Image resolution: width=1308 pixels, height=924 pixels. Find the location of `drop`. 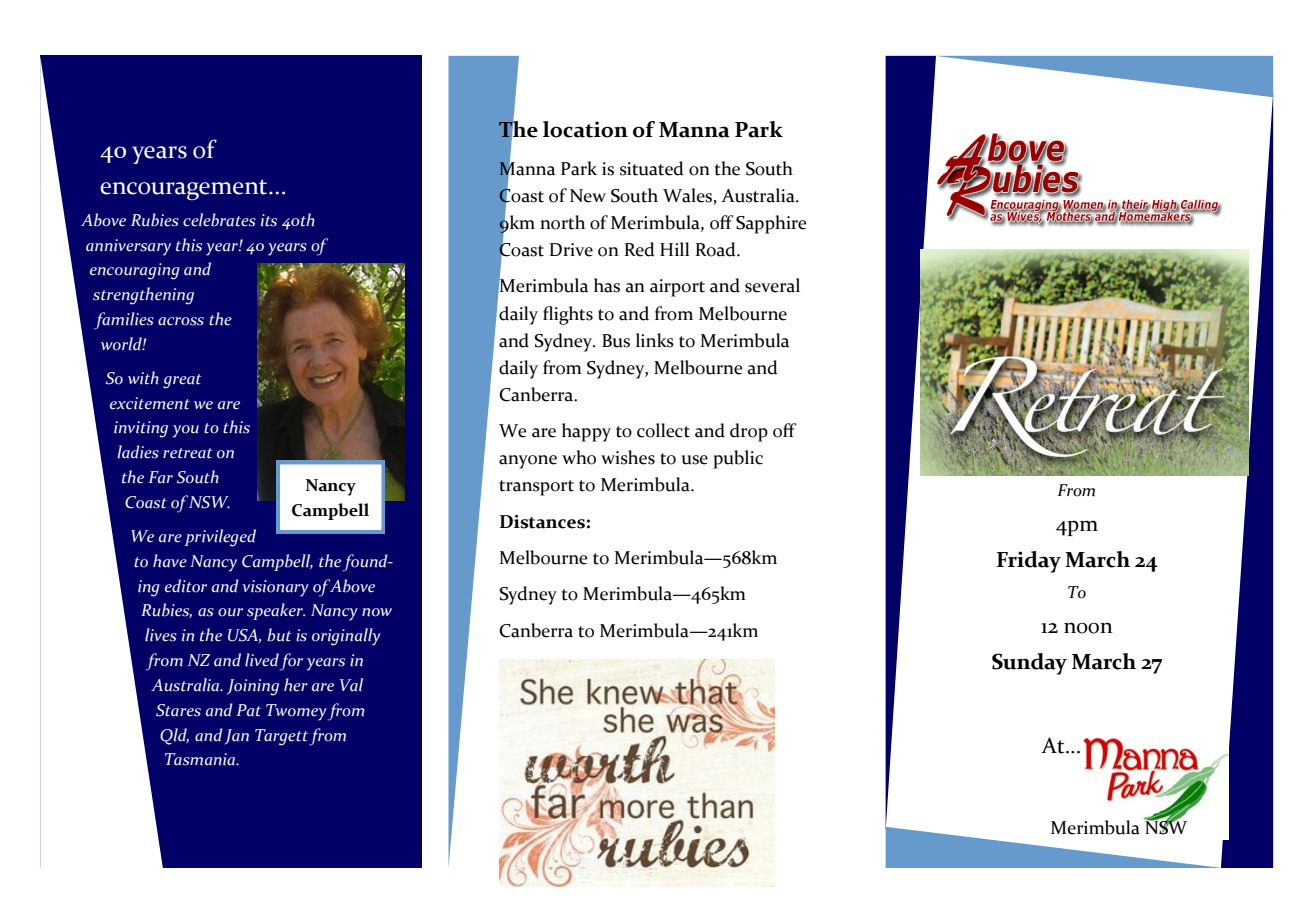

drop is located at coordinates (749, 432).
